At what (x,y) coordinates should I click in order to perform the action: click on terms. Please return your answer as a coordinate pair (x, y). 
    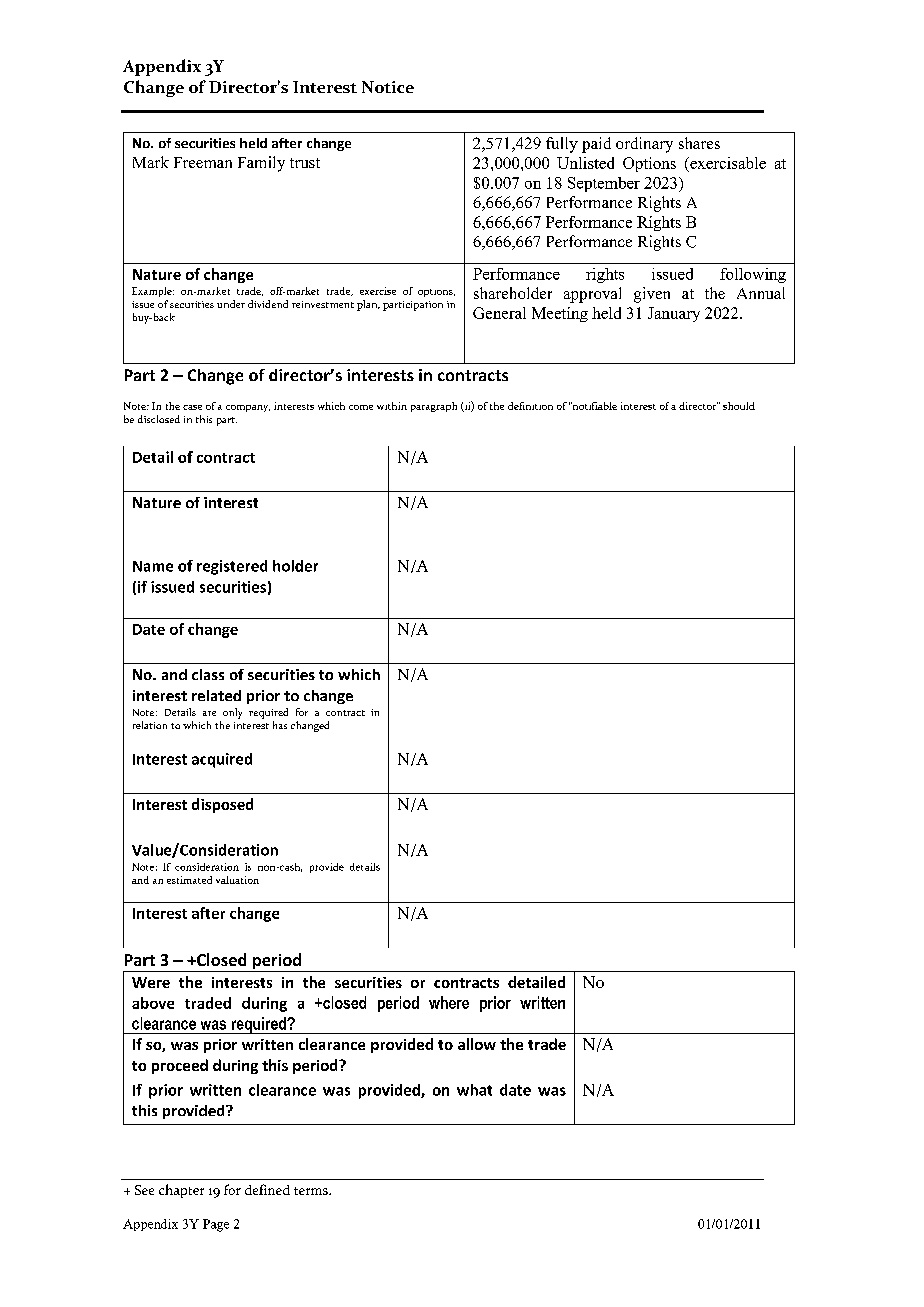
    Looking at the image, I should click on (312, 1191).
